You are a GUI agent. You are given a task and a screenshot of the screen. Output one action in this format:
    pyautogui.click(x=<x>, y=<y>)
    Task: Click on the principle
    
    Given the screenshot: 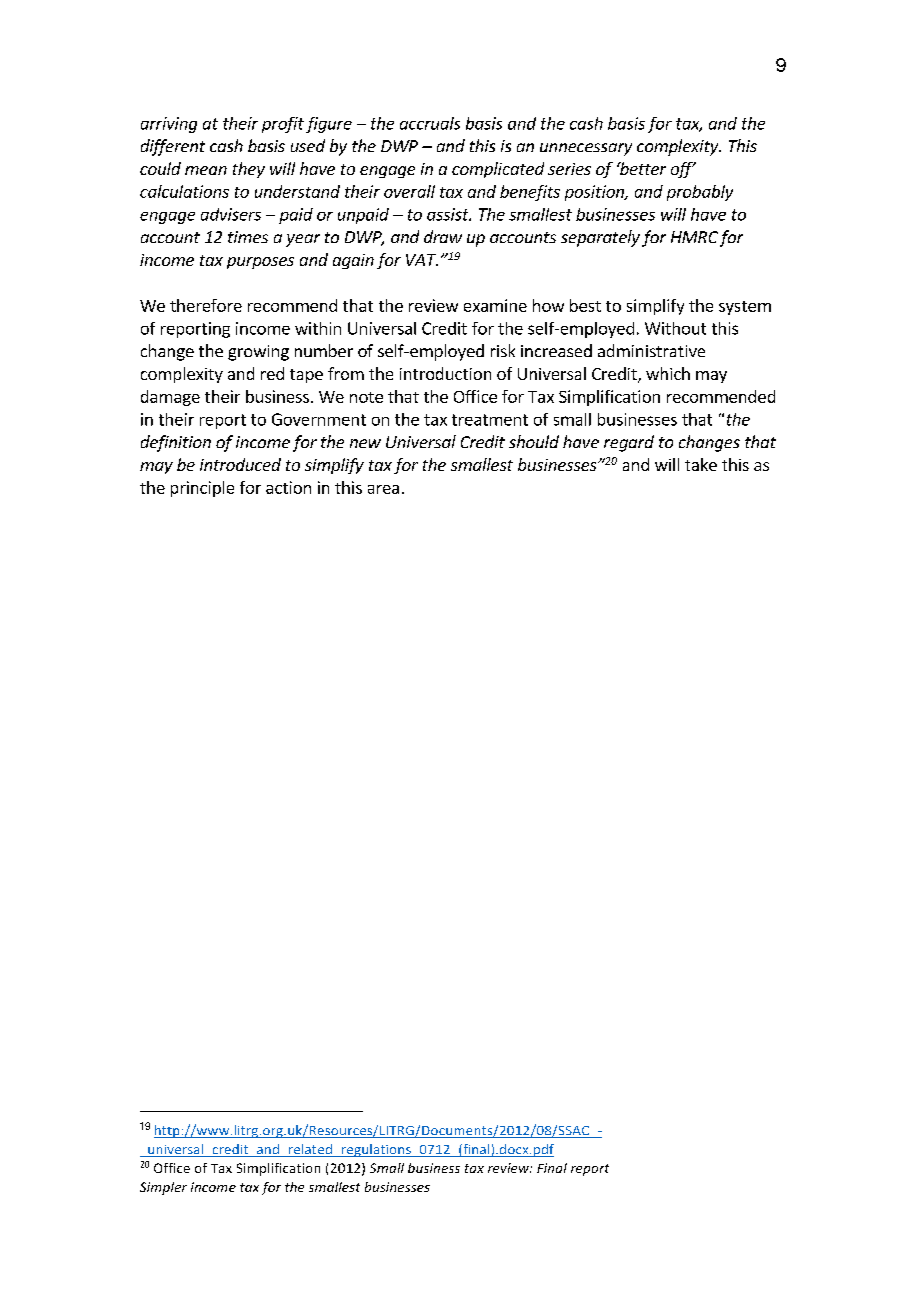 What is the action you would take?
    pyautogui.click(x=202, y=489)
